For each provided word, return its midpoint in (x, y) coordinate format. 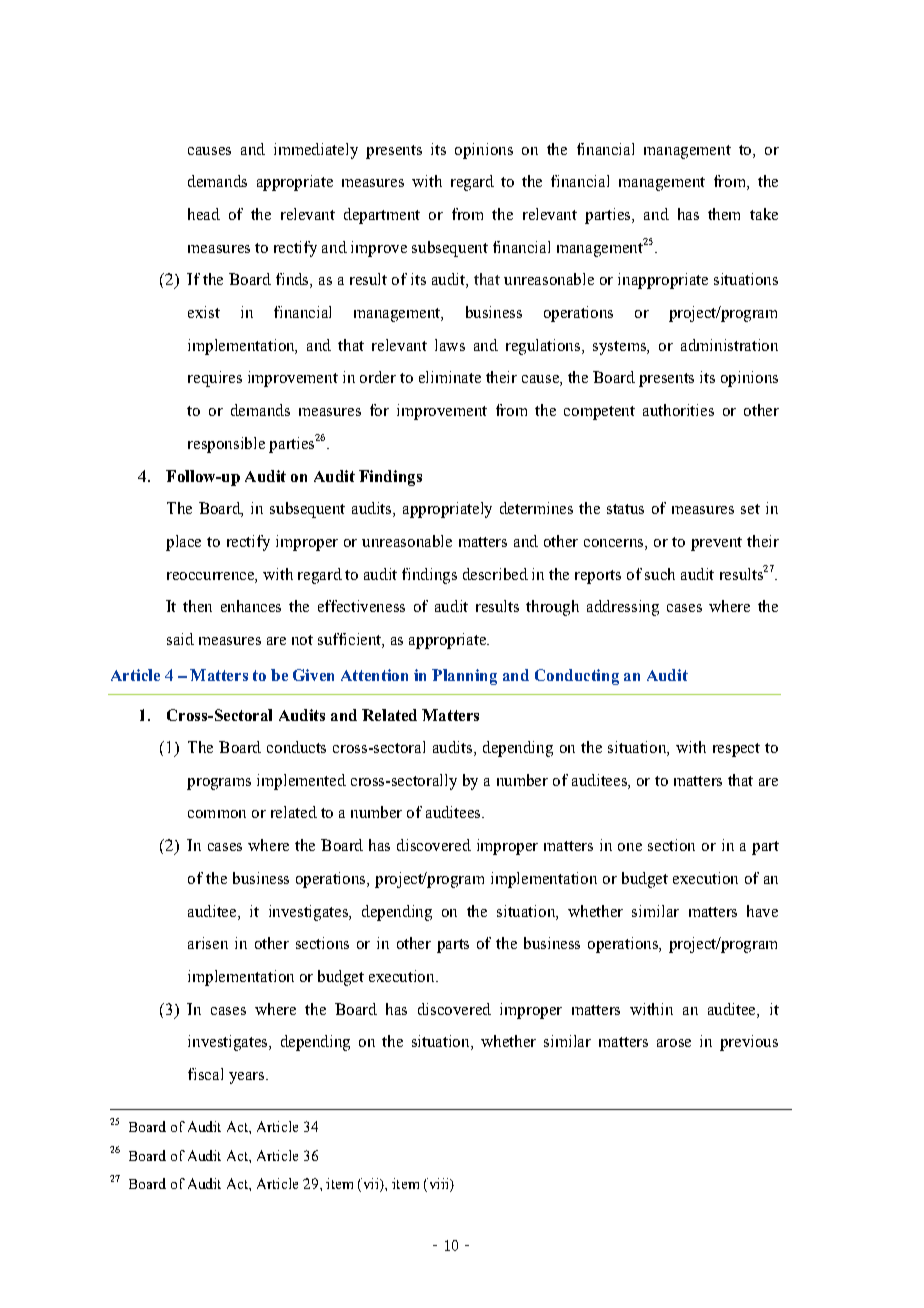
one (630, 847)
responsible (226, 445)
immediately (316, 151)
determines (536, 508)
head (204, 214)
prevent (716, 544)
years (248, 1078)
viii (438, 1185)
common (217, 814)
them (724, 214)
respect (736, 750)
